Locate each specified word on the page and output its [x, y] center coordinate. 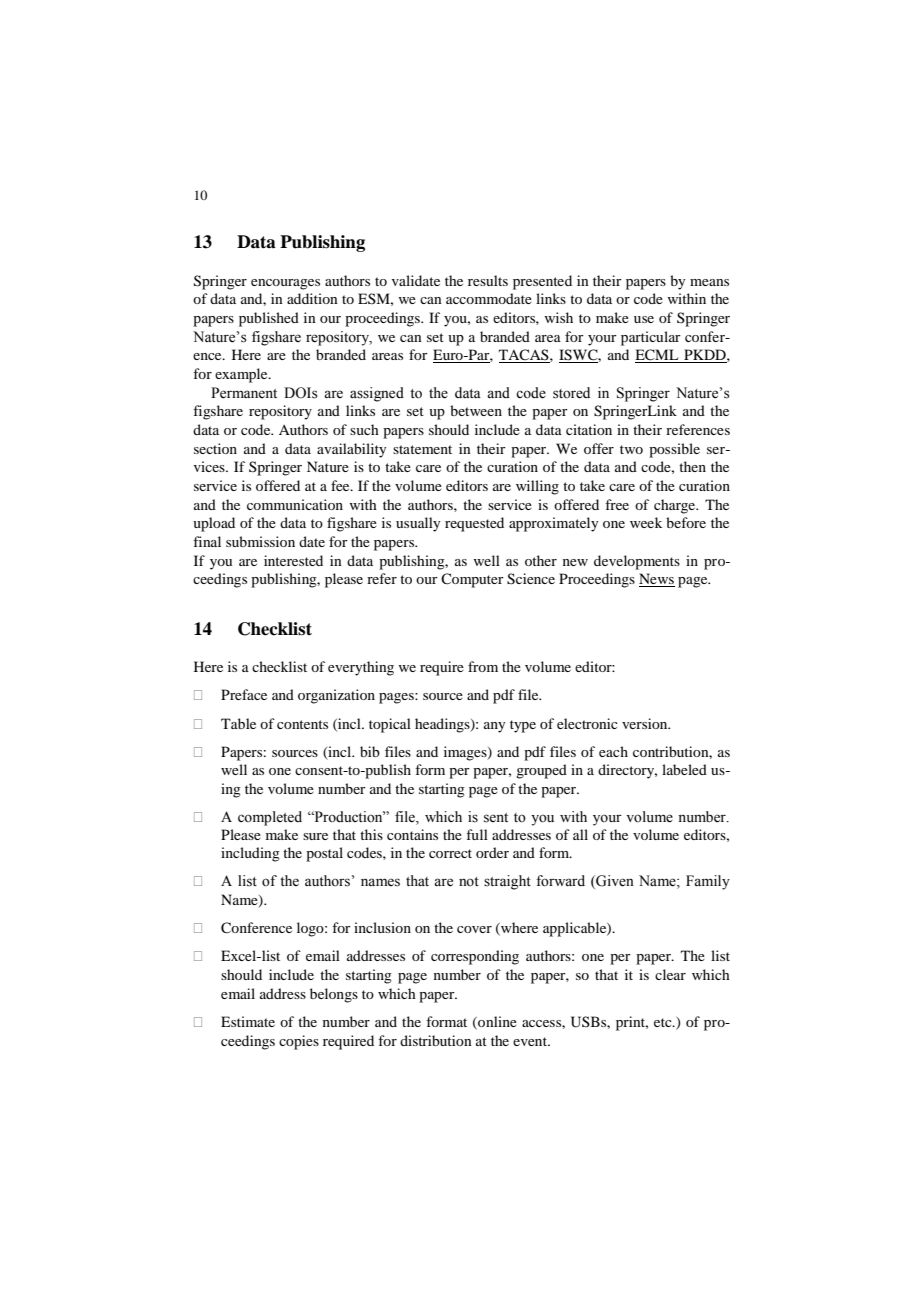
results [488, 280]
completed [270, 818]
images [466, 753]
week [646, 522]
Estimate [248, 1021]
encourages [285, 284]
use [644, 319]
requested [474, 524]
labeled [684, 769]
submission [260, 541]
